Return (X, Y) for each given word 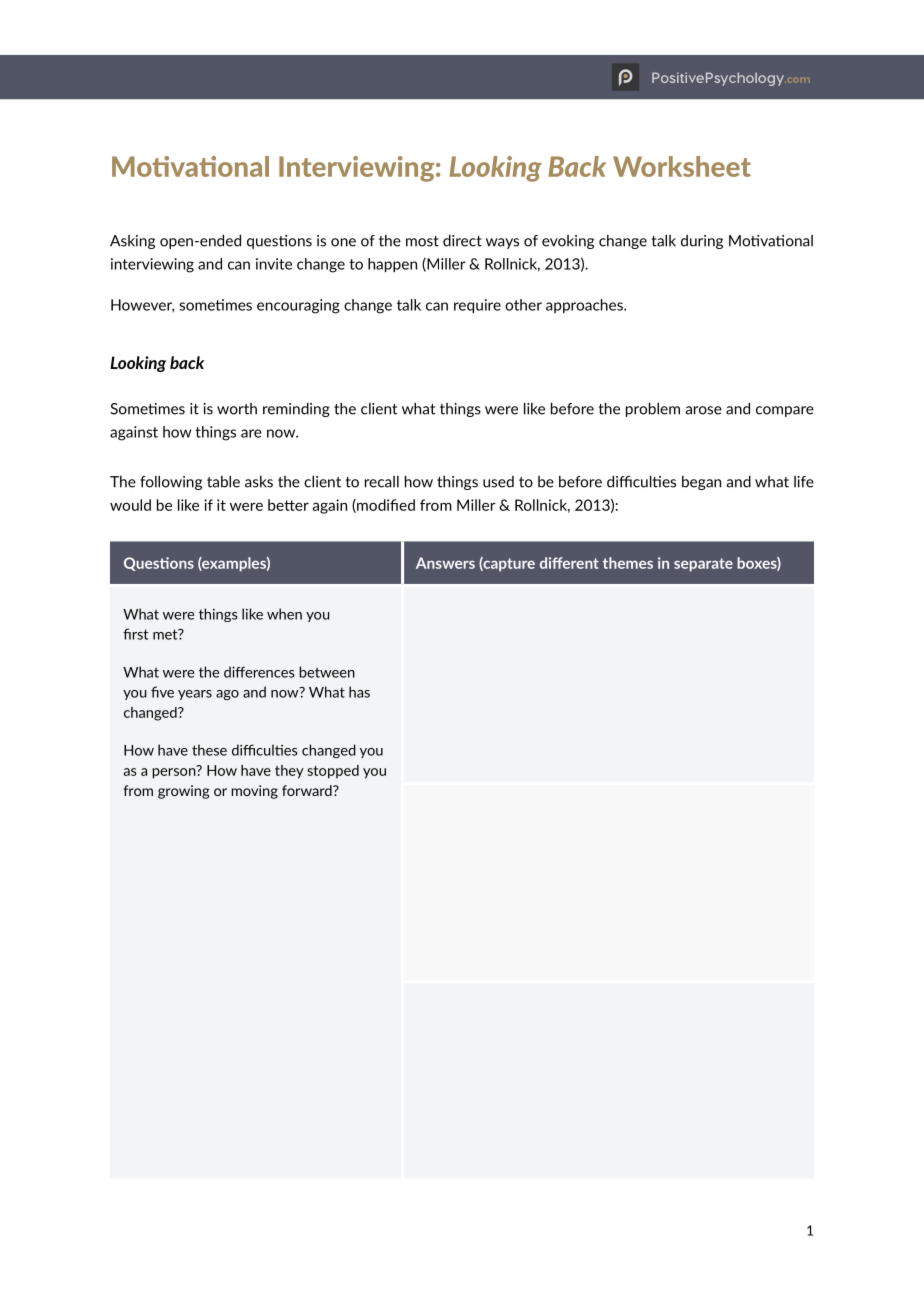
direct (462, 241)
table (223, 482)
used (498, 482)
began (701, 483)
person (175, 772)
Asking (132, 242)
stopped (333, 772)
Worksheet (682, 166)
